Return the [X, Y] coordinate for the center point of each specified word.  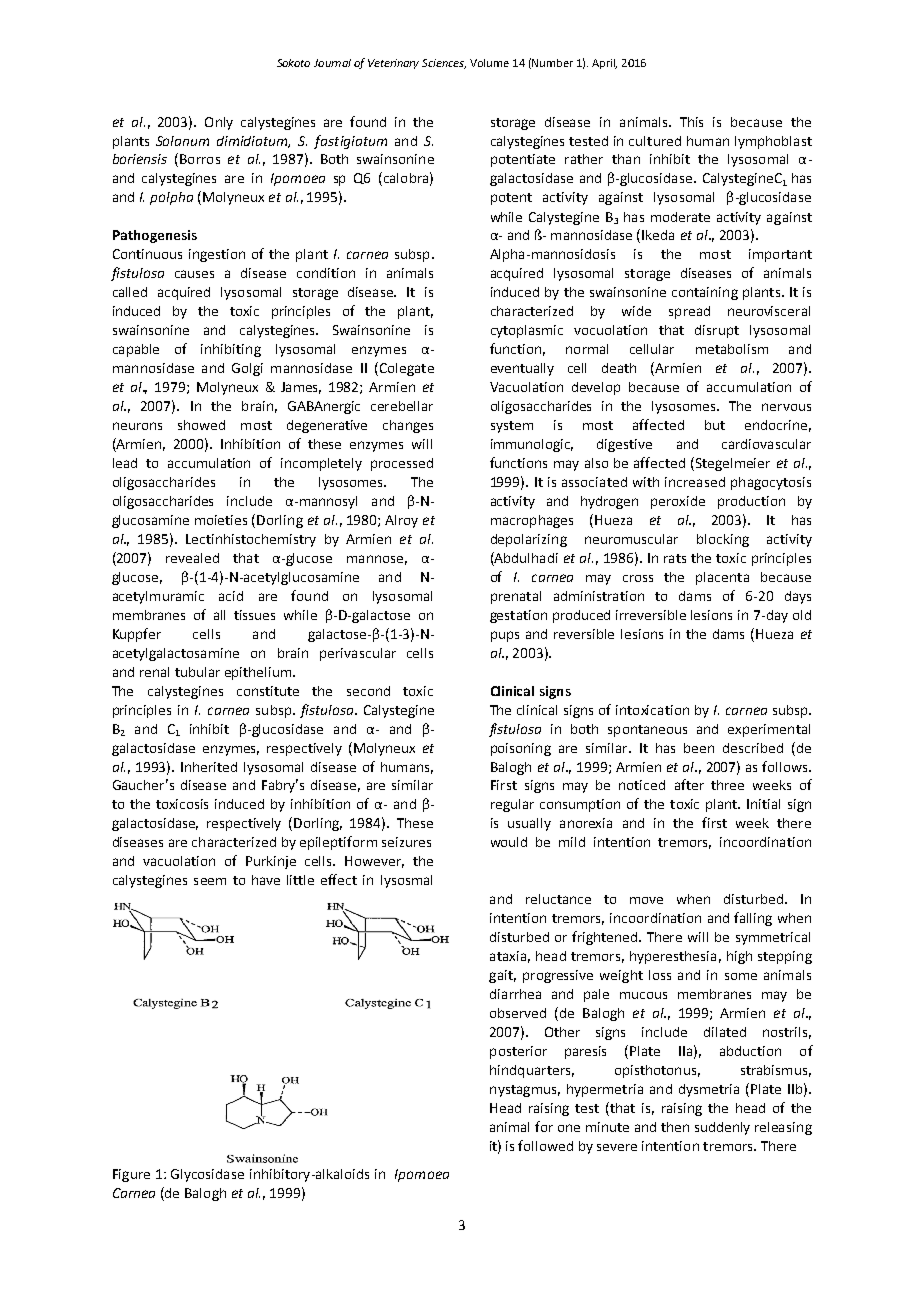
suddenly [722, 1128]
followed [545, 1145]
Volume [489, 63]
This [691, 122]
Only [219, 123]
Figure [131, 1175]
